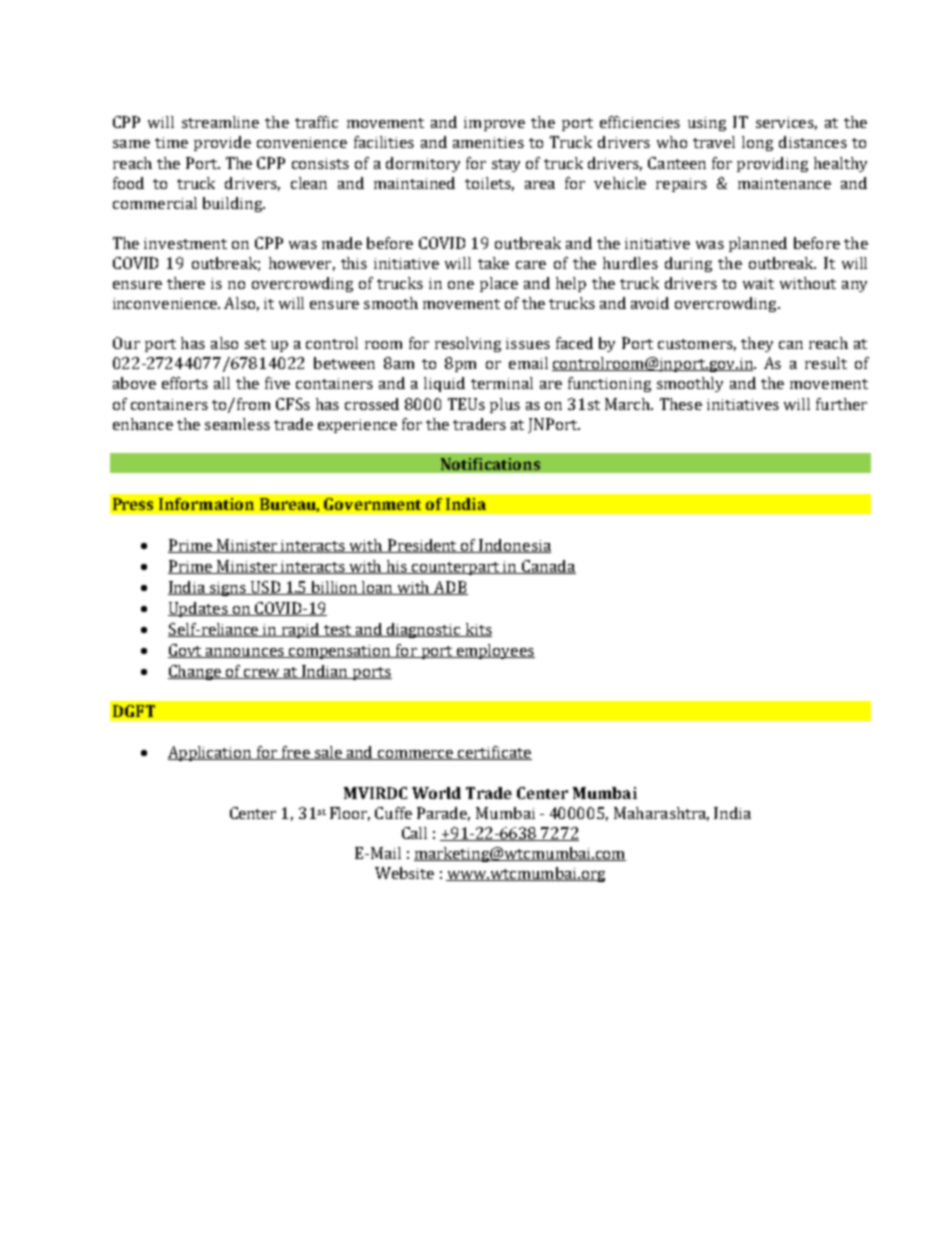  What do you see at coordinates (185, 383) in the image?
I see `efforts` at bounding box center [185, 383].
